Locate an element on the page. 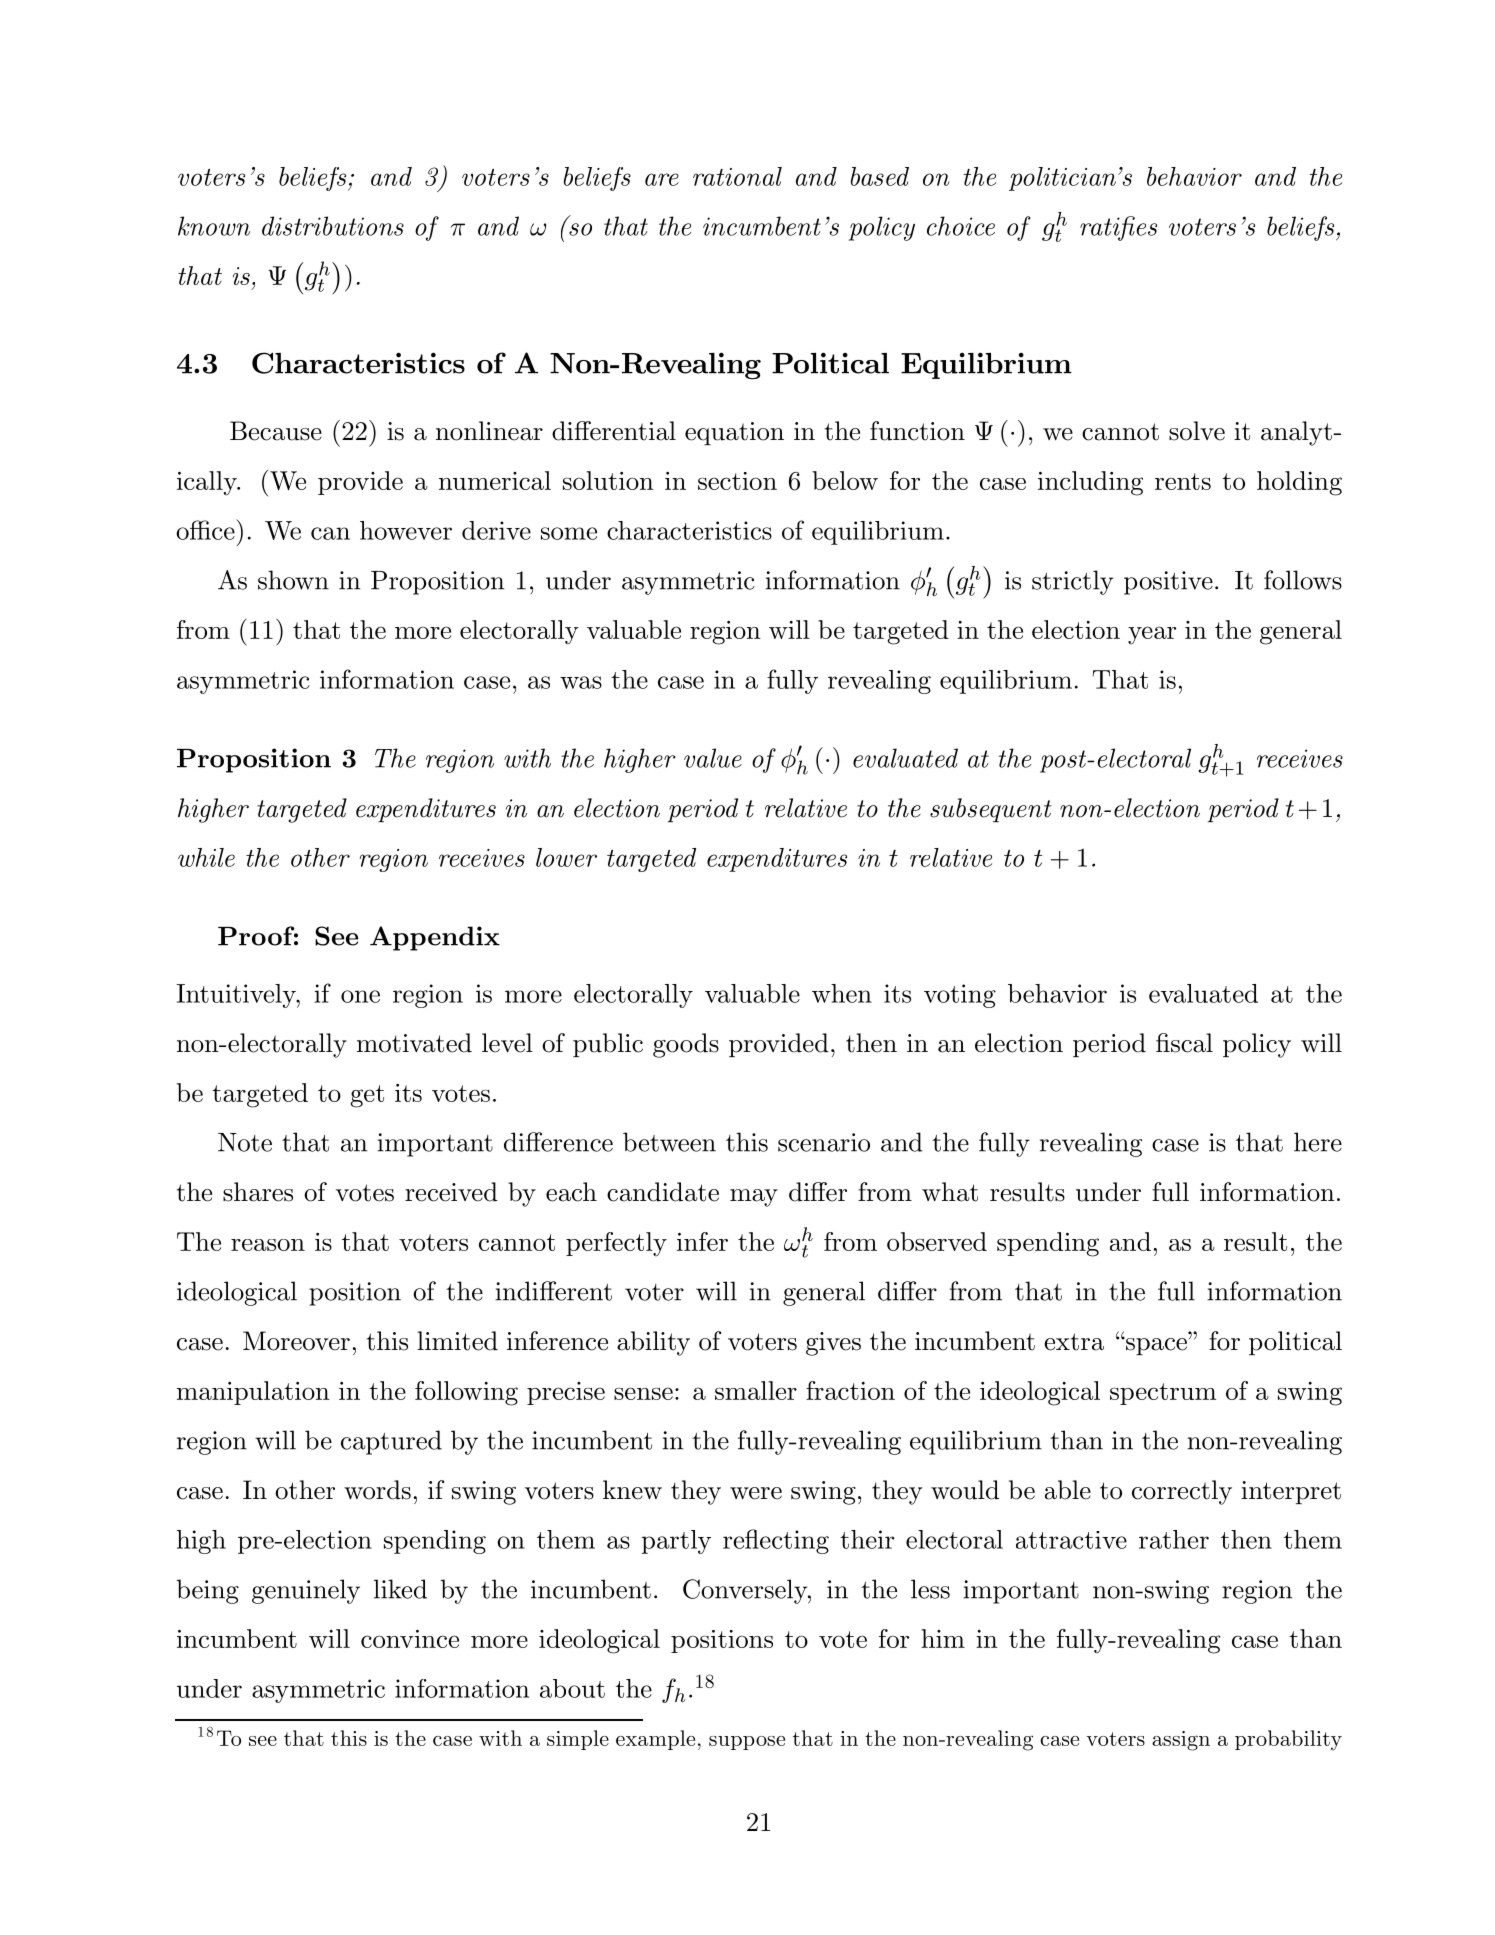 This image has height=1935, width=1495. rational is located at coordinates (737, 176).
